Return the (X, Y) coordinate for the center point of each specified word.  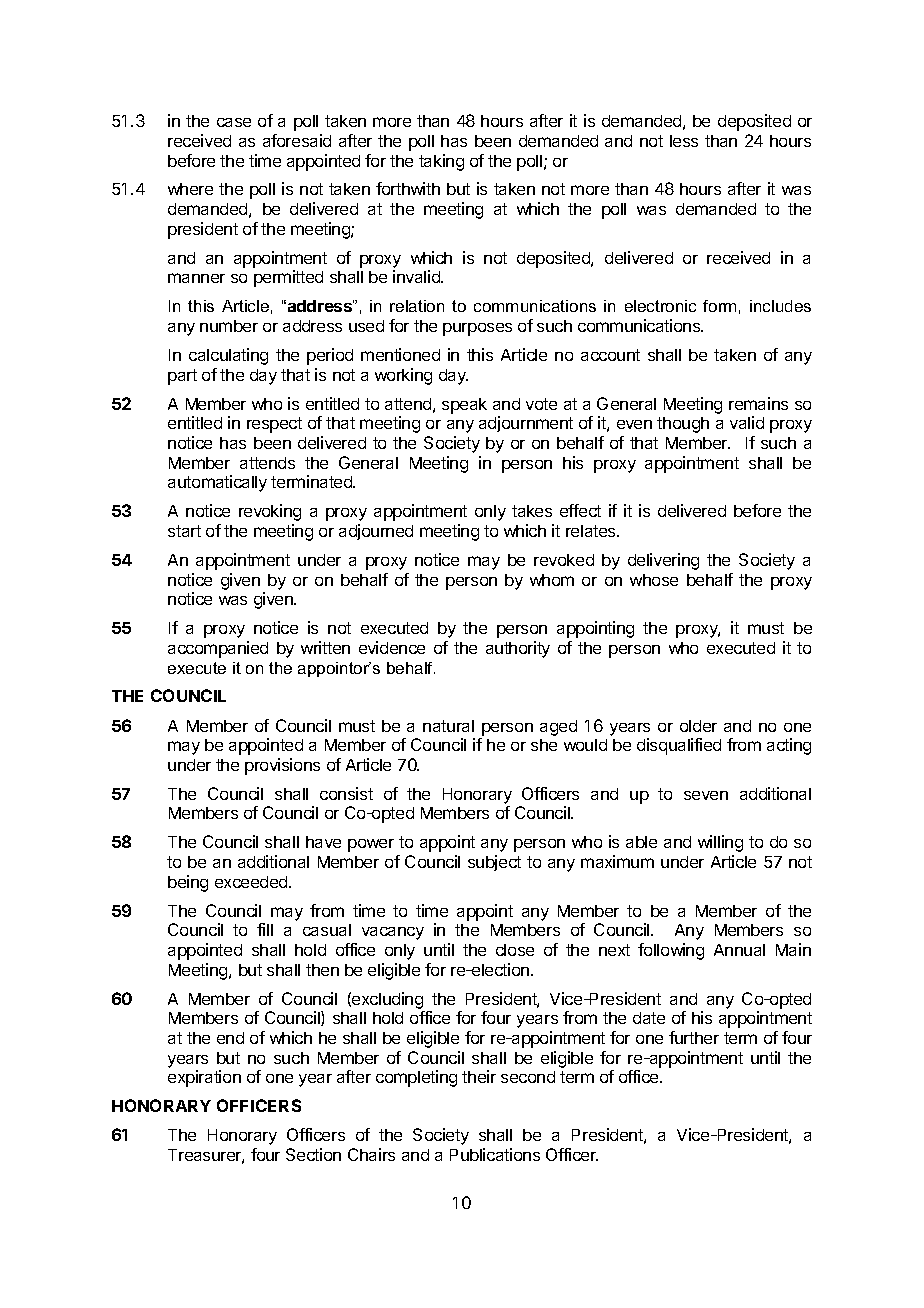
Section (313, 1154)
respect (274, 425)
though (683, 425)
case (234, 122)
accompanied (218, 649)
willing (720, 843)
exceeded (252, 882)
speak (464, 406)
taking (441, 162)
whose (654, 580)
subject (494, 863)
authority (518, 649)
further (694, 1037)
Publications (495, 1154)
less (684, 141)
